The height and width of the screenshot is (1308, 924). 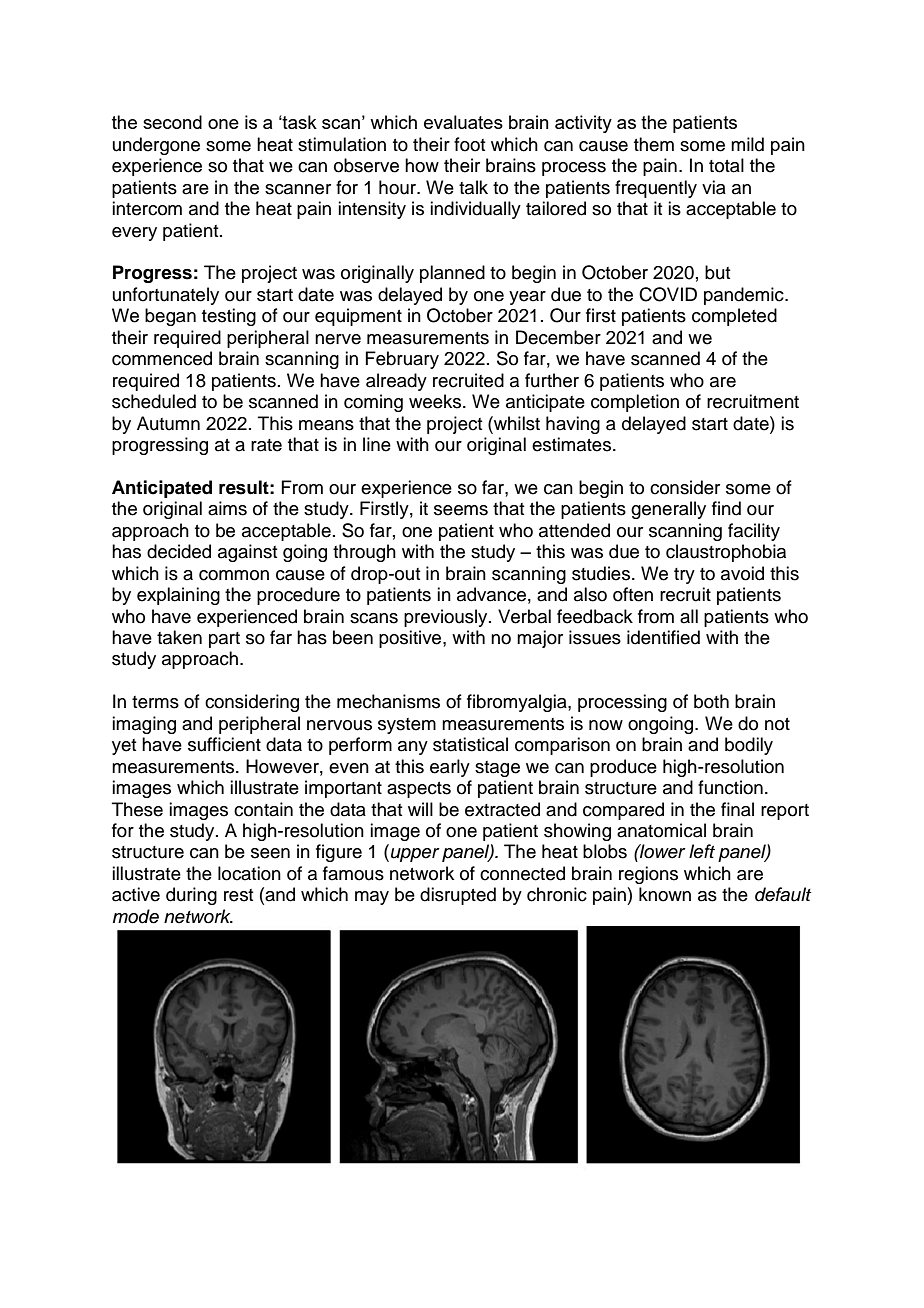 I want to click on system, so click(x=407, y=726).
